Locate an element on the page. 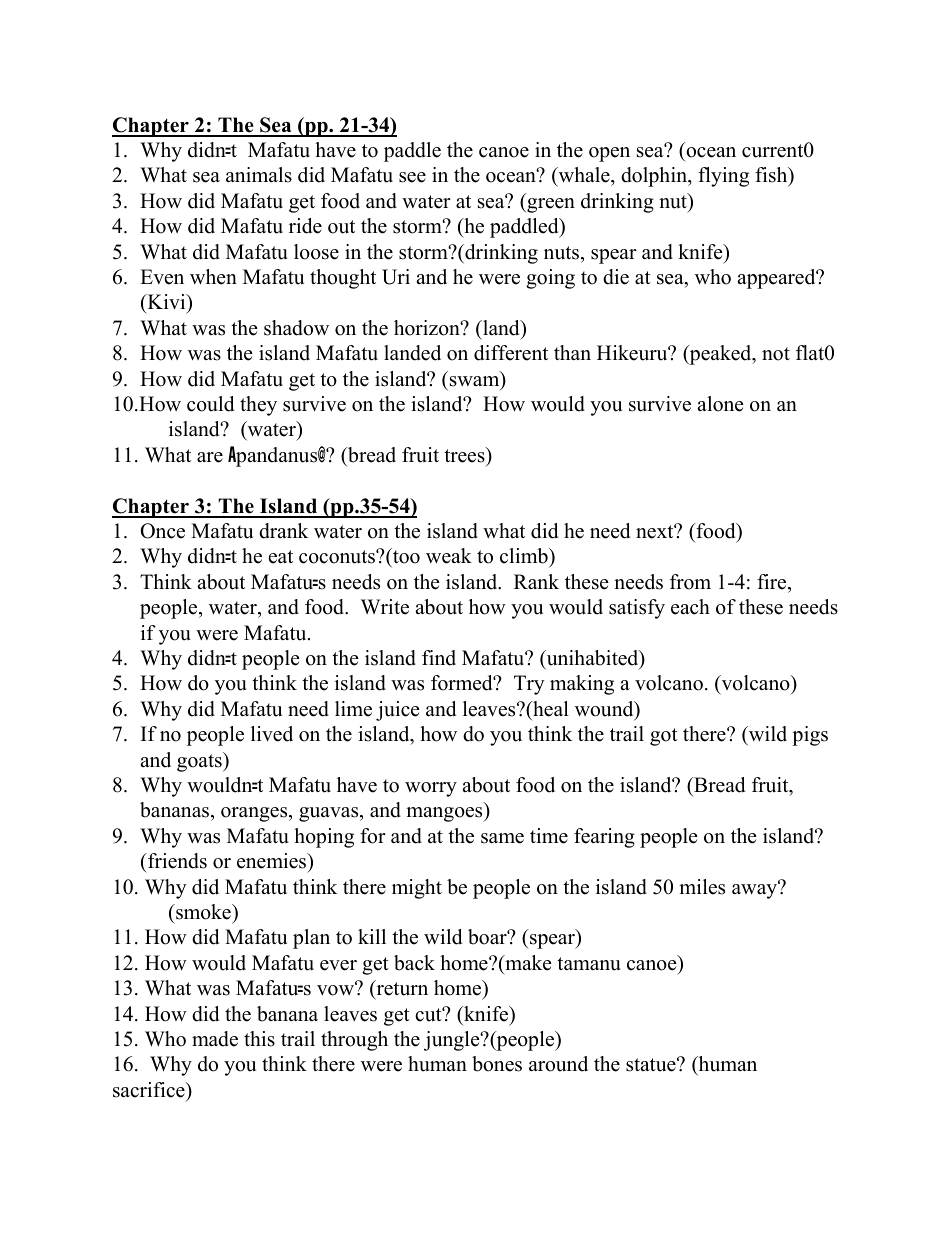 This document has height=1233, width=952. different is located at coordinates (511, 353).
